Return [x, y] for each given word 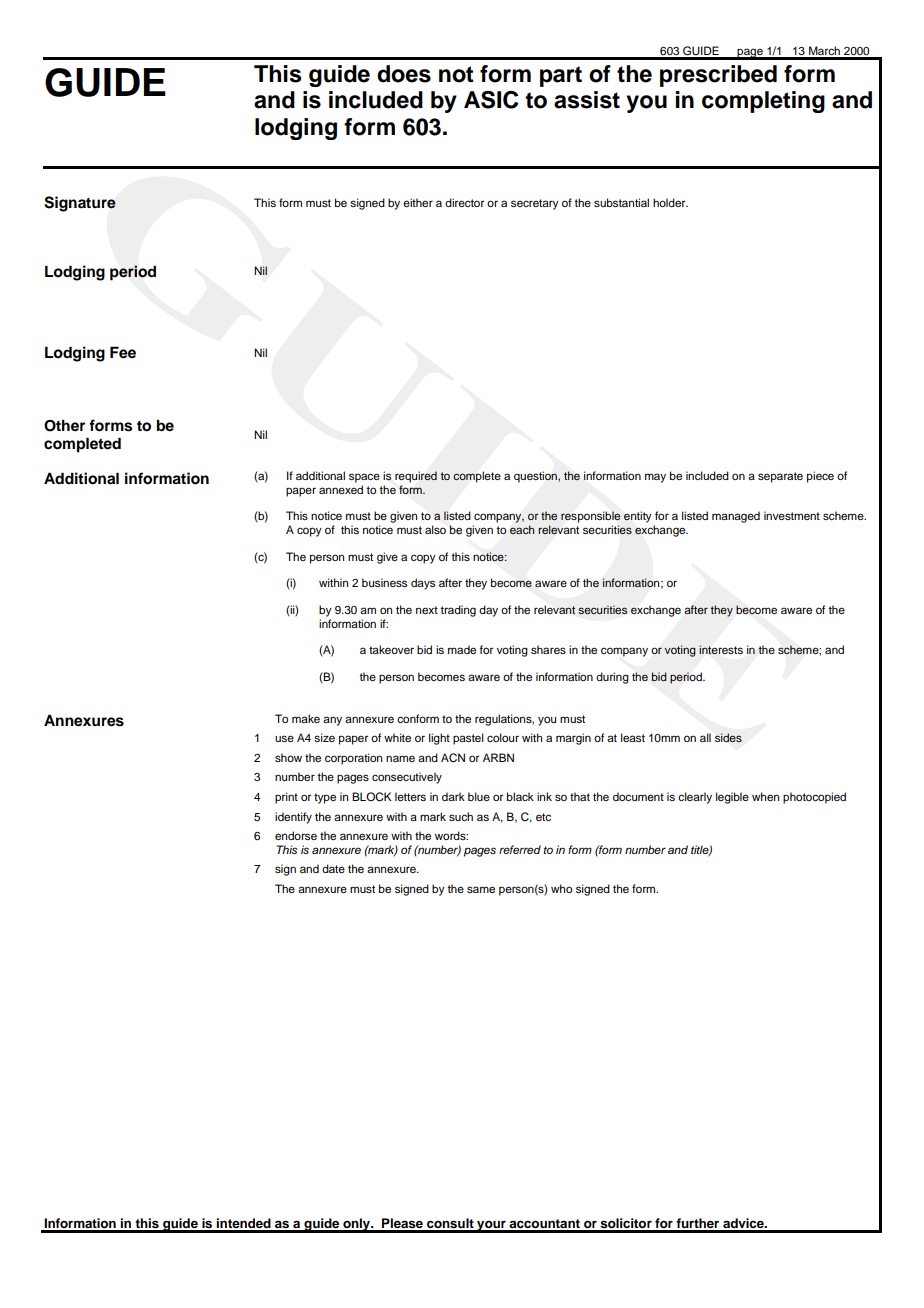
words [451, 835]
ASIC [491, 100]
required [416, 477]
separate [780, 477]
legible [732, 798]
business [384, 582]
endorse [296, 835]
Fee [123, 352]
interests [721, 650]
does [404, 74]
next [427, 610]
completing [763, 102]
